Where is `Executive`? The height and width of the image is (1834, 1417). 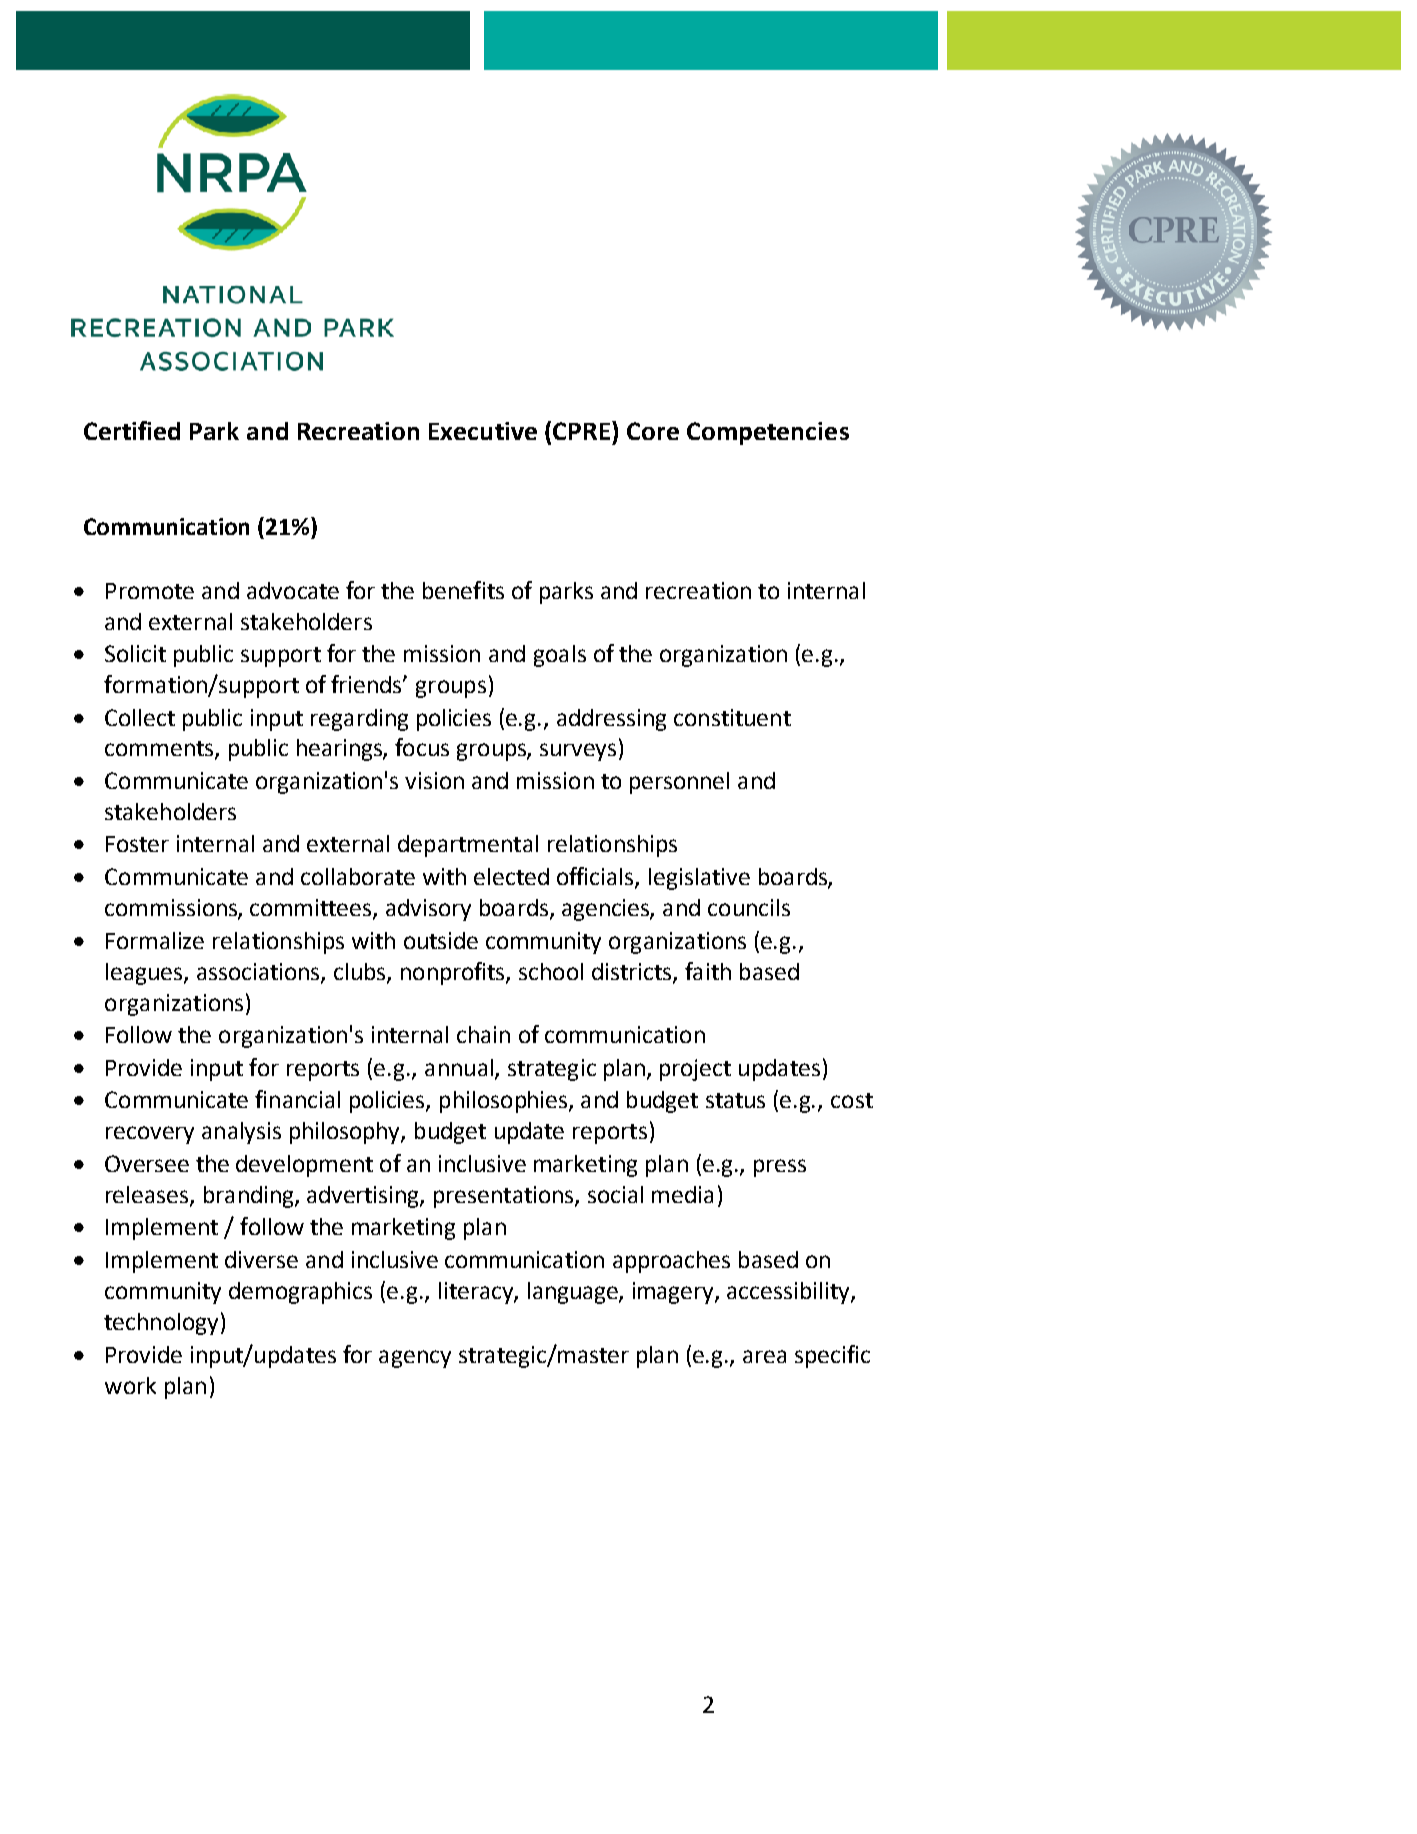 Executive is located at coordinates (483, 431).
